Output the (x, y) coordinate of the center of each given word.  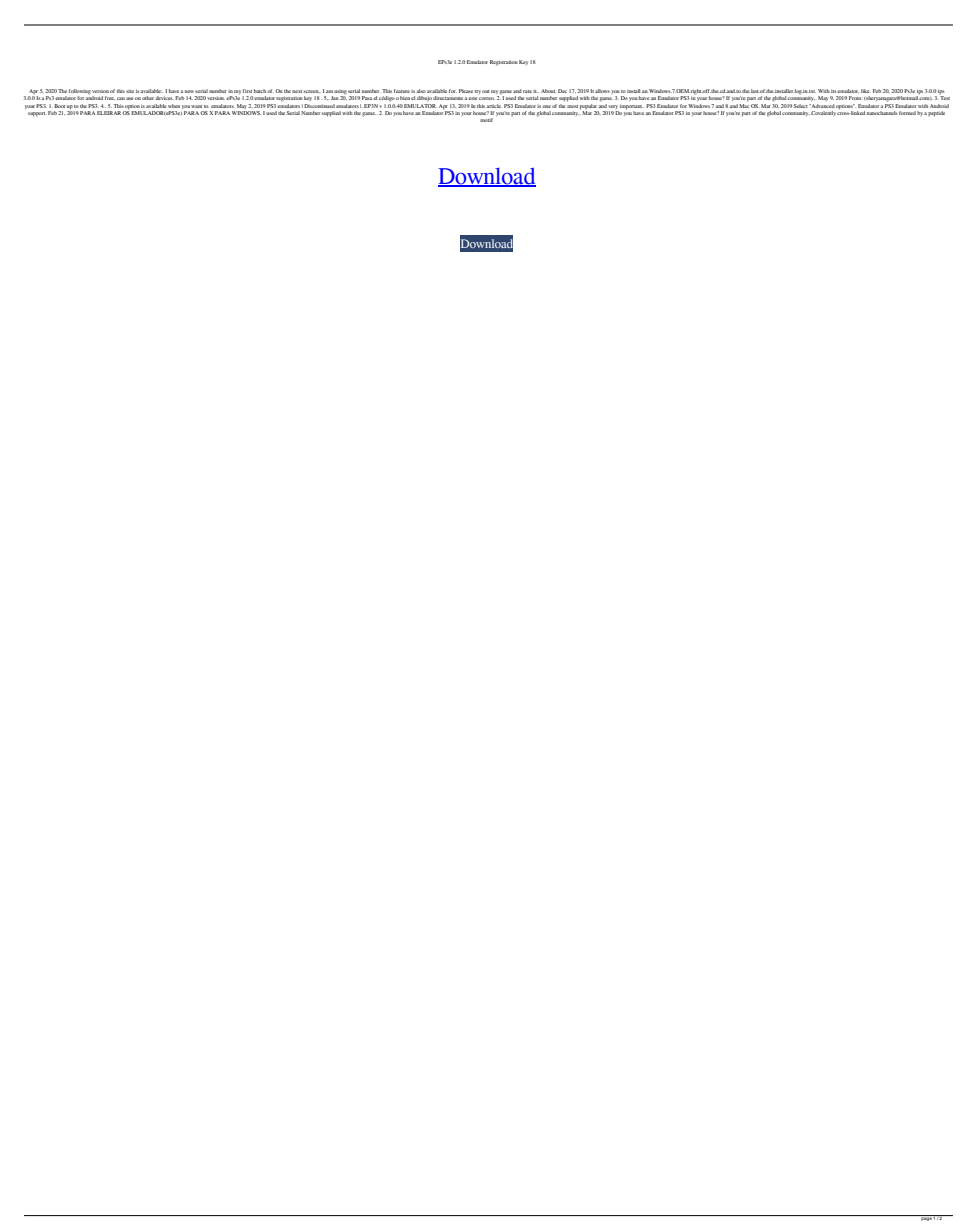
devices (164, 98)
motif (486, 120)
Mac (744, 104)
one (546, 106)
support (37, 114)
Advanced (822, 106)
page (926, 1218)
